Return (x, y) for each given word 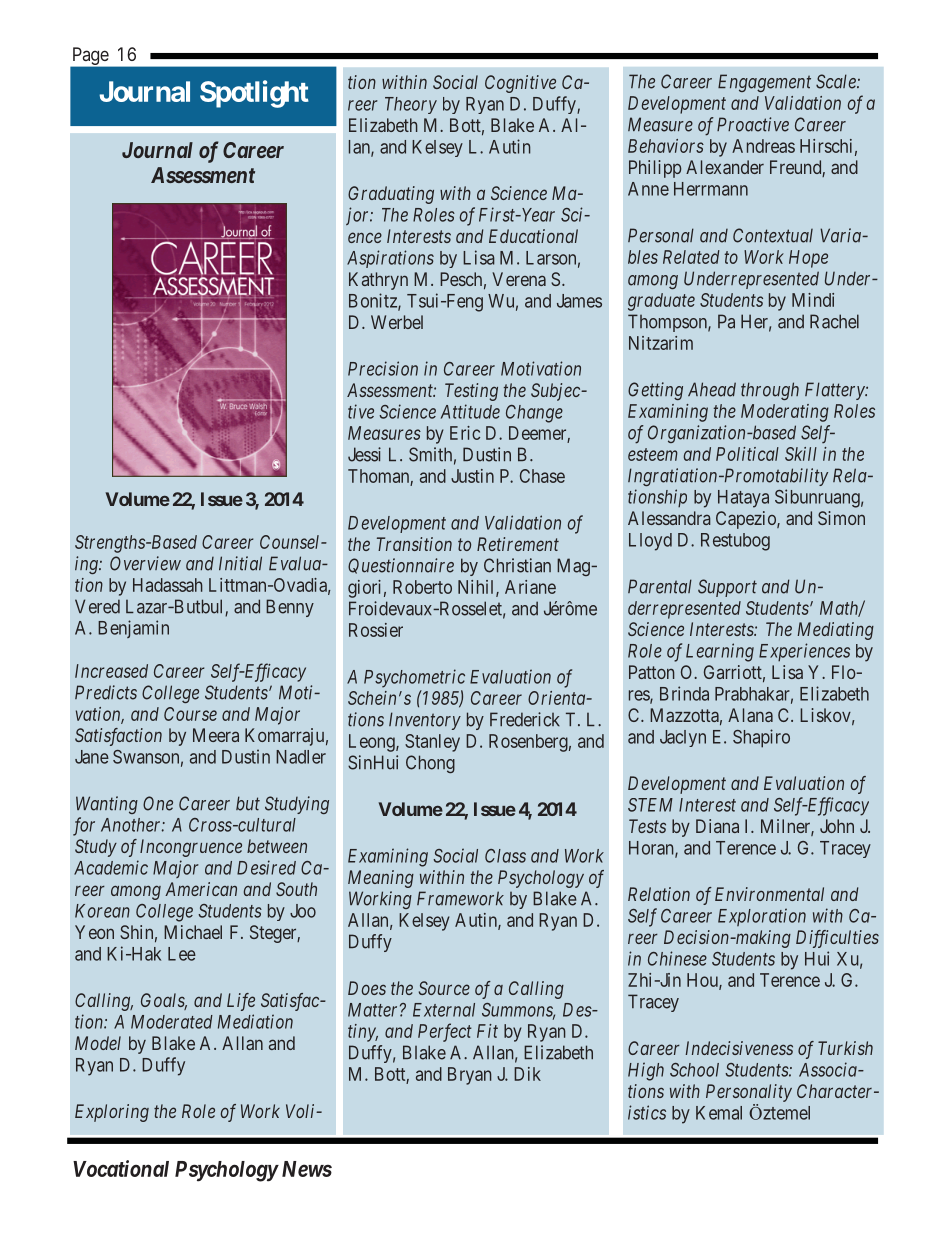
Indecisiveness (739, 1048)
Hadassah (168, 585)
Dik (527, 1074)
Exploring (112, 1113)
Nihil (477, 588)
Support (727, 588)
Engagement (764, 83)
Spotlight (254, 94)
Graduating (391, 195)
